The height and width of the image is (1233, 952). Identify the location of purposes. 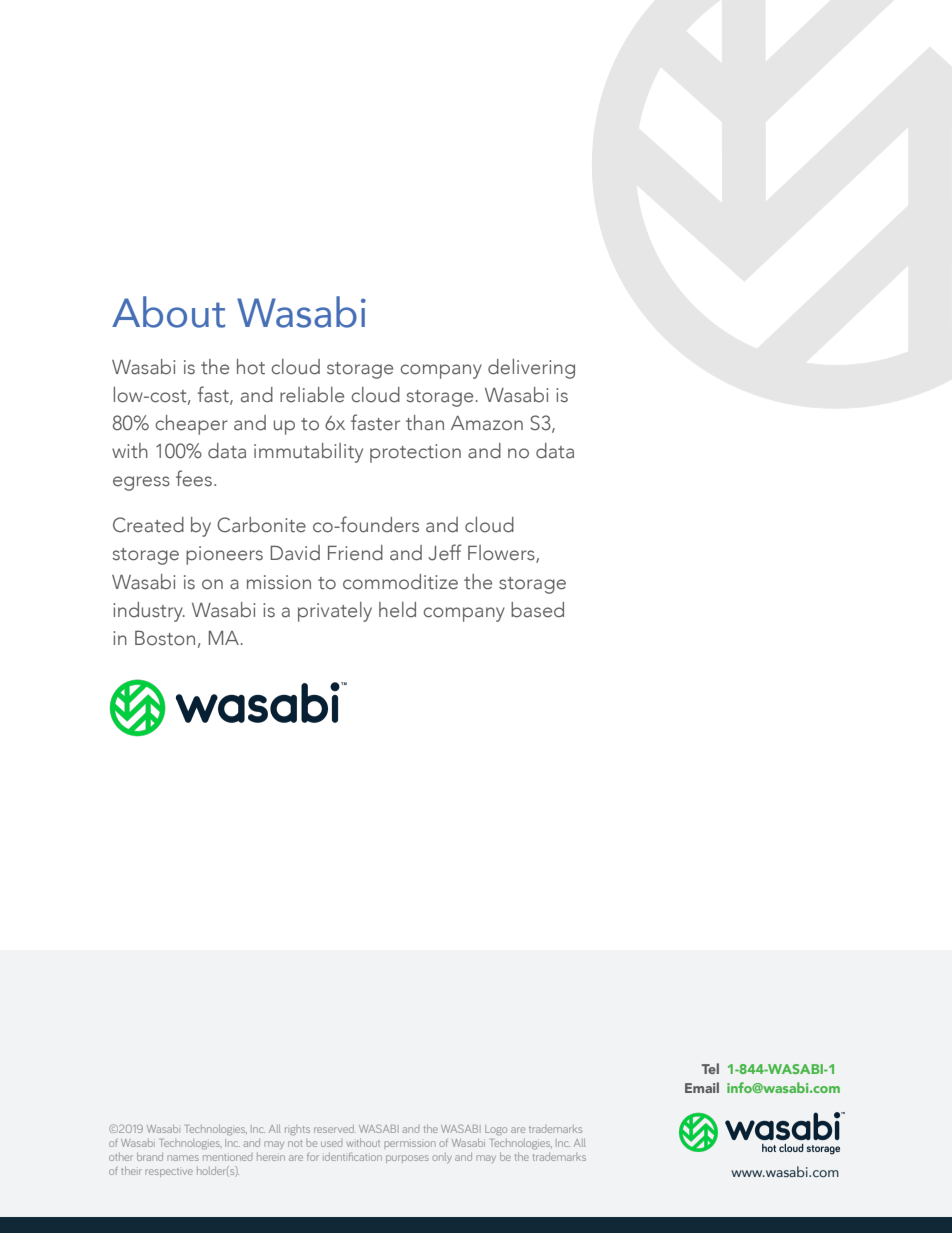
(407, 1159).
